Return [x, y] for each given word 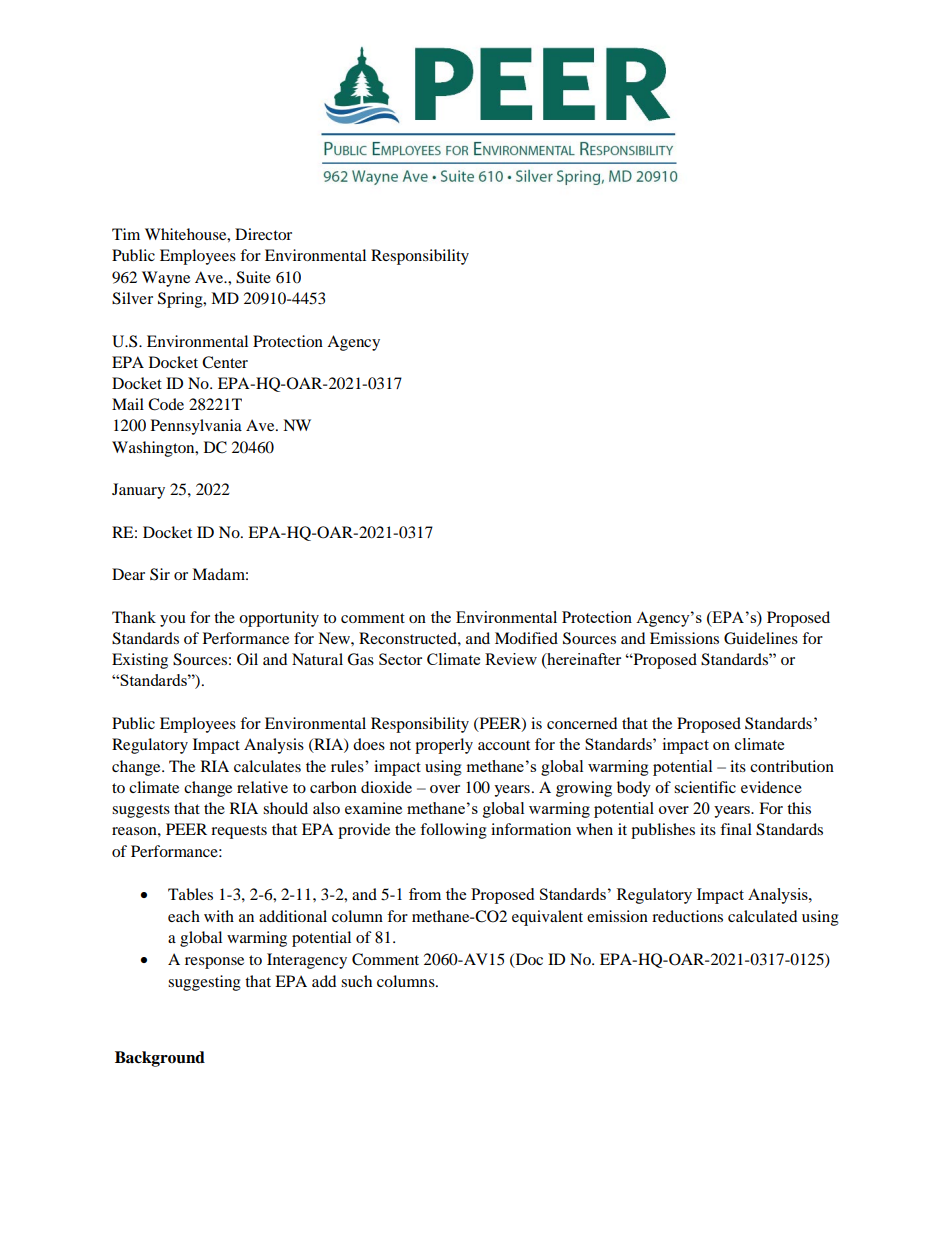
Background [160, 1059]
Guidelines [761, 638]
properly [444, 746]
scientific [705, 787]
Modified [526, 638]
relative [262, 787]
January [138, 491]
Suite [253, 277]
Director [263, 234]
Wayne [166, 279]
